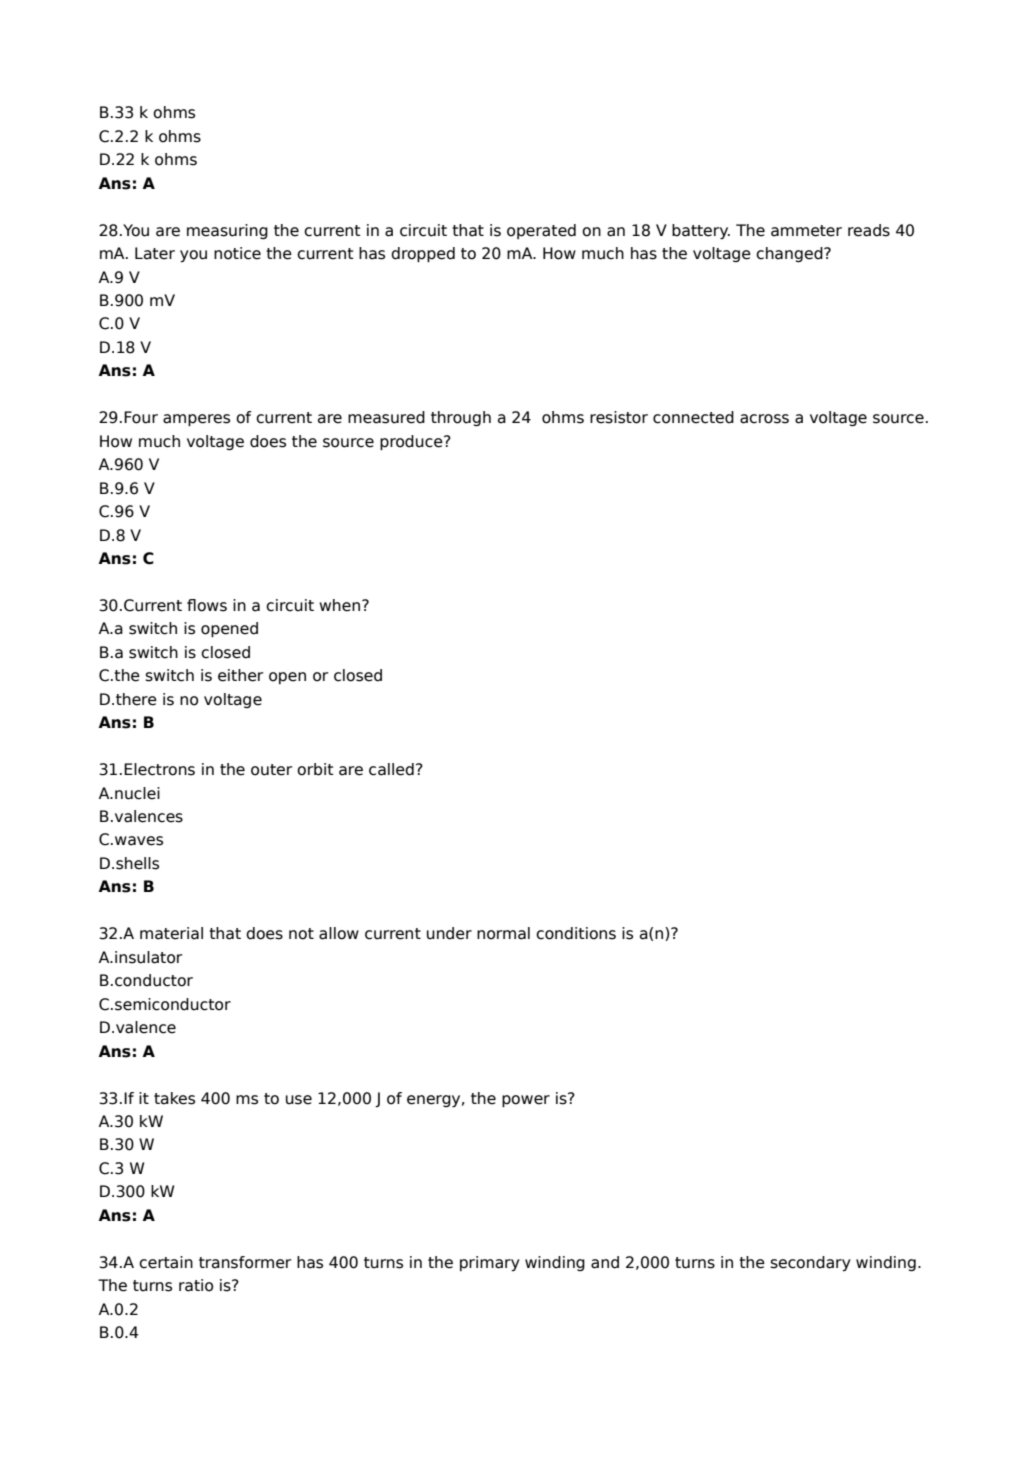 This screenshot has height=1463, width=1034. I want to click on changed, so click(790, 254).
